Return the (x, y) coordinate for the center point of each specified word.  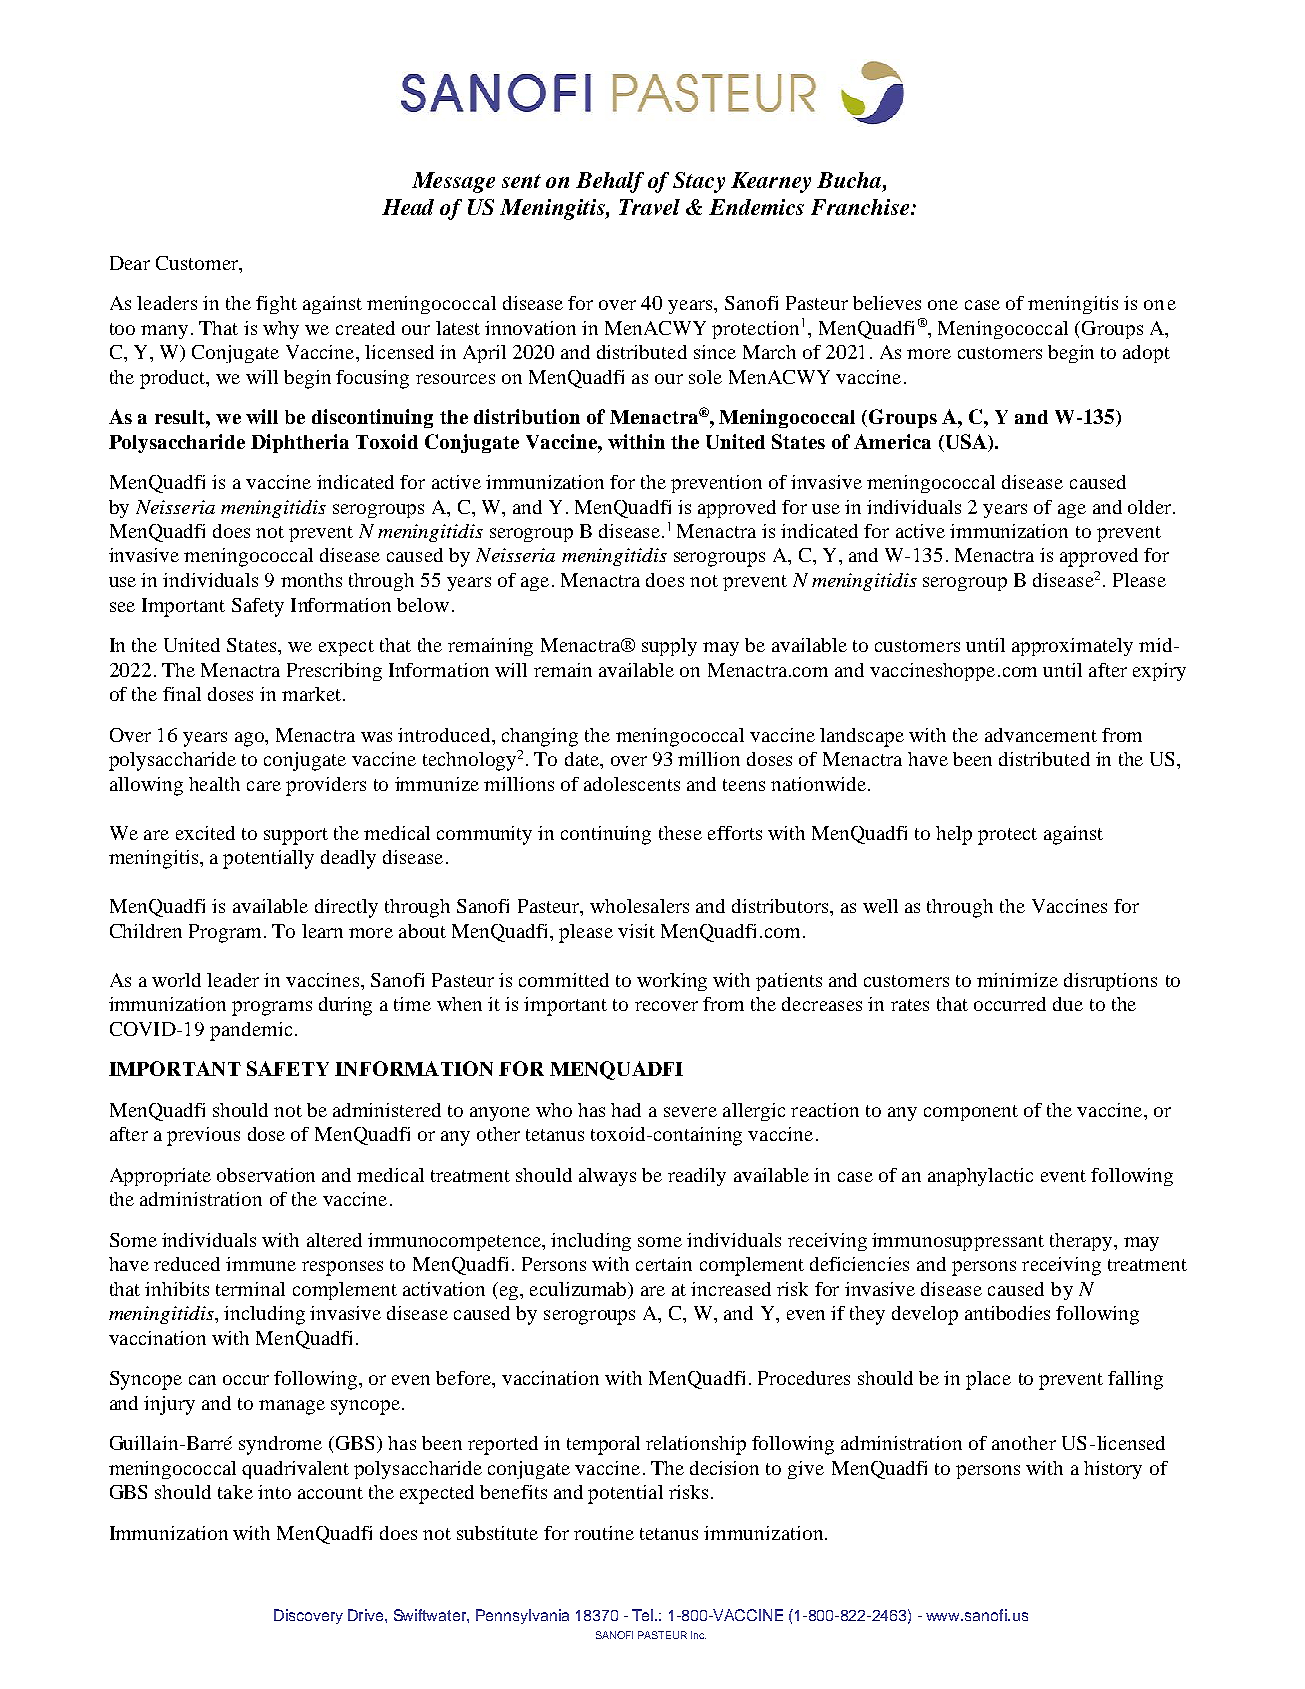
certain (664, 1264)
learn (322, 931)
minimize (1017, 980)
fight (276, 305)
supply (669, 647)
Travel (649, 207)
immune (261, 1264)
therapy (1082, 1242)
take (235, 1492)
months (311, 580)
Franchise (860, 207)
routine (604, 1533)
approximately (1072, 647)
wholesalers (639, 906)
